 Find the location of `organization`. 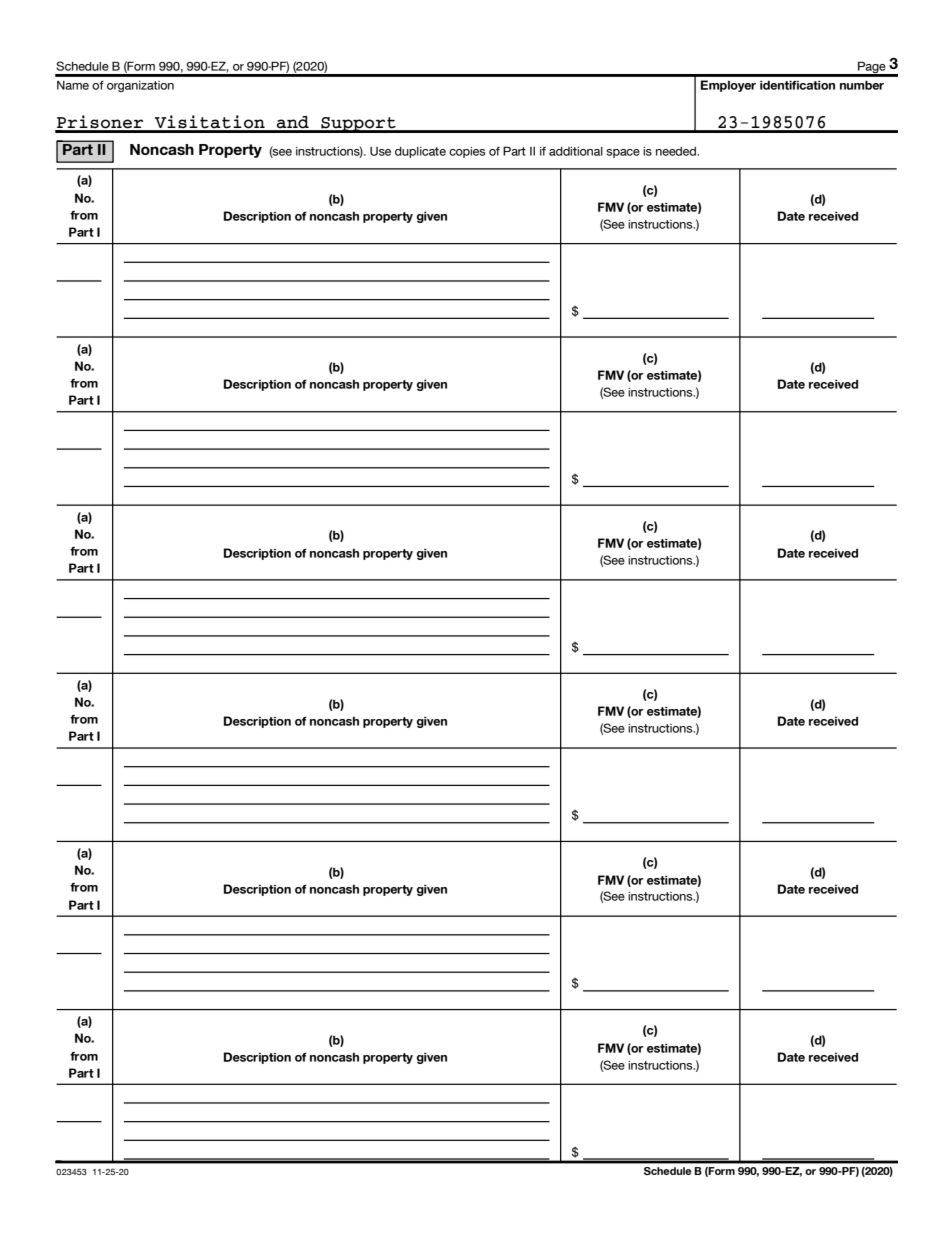

organization is located at coordinates (140, 86).
